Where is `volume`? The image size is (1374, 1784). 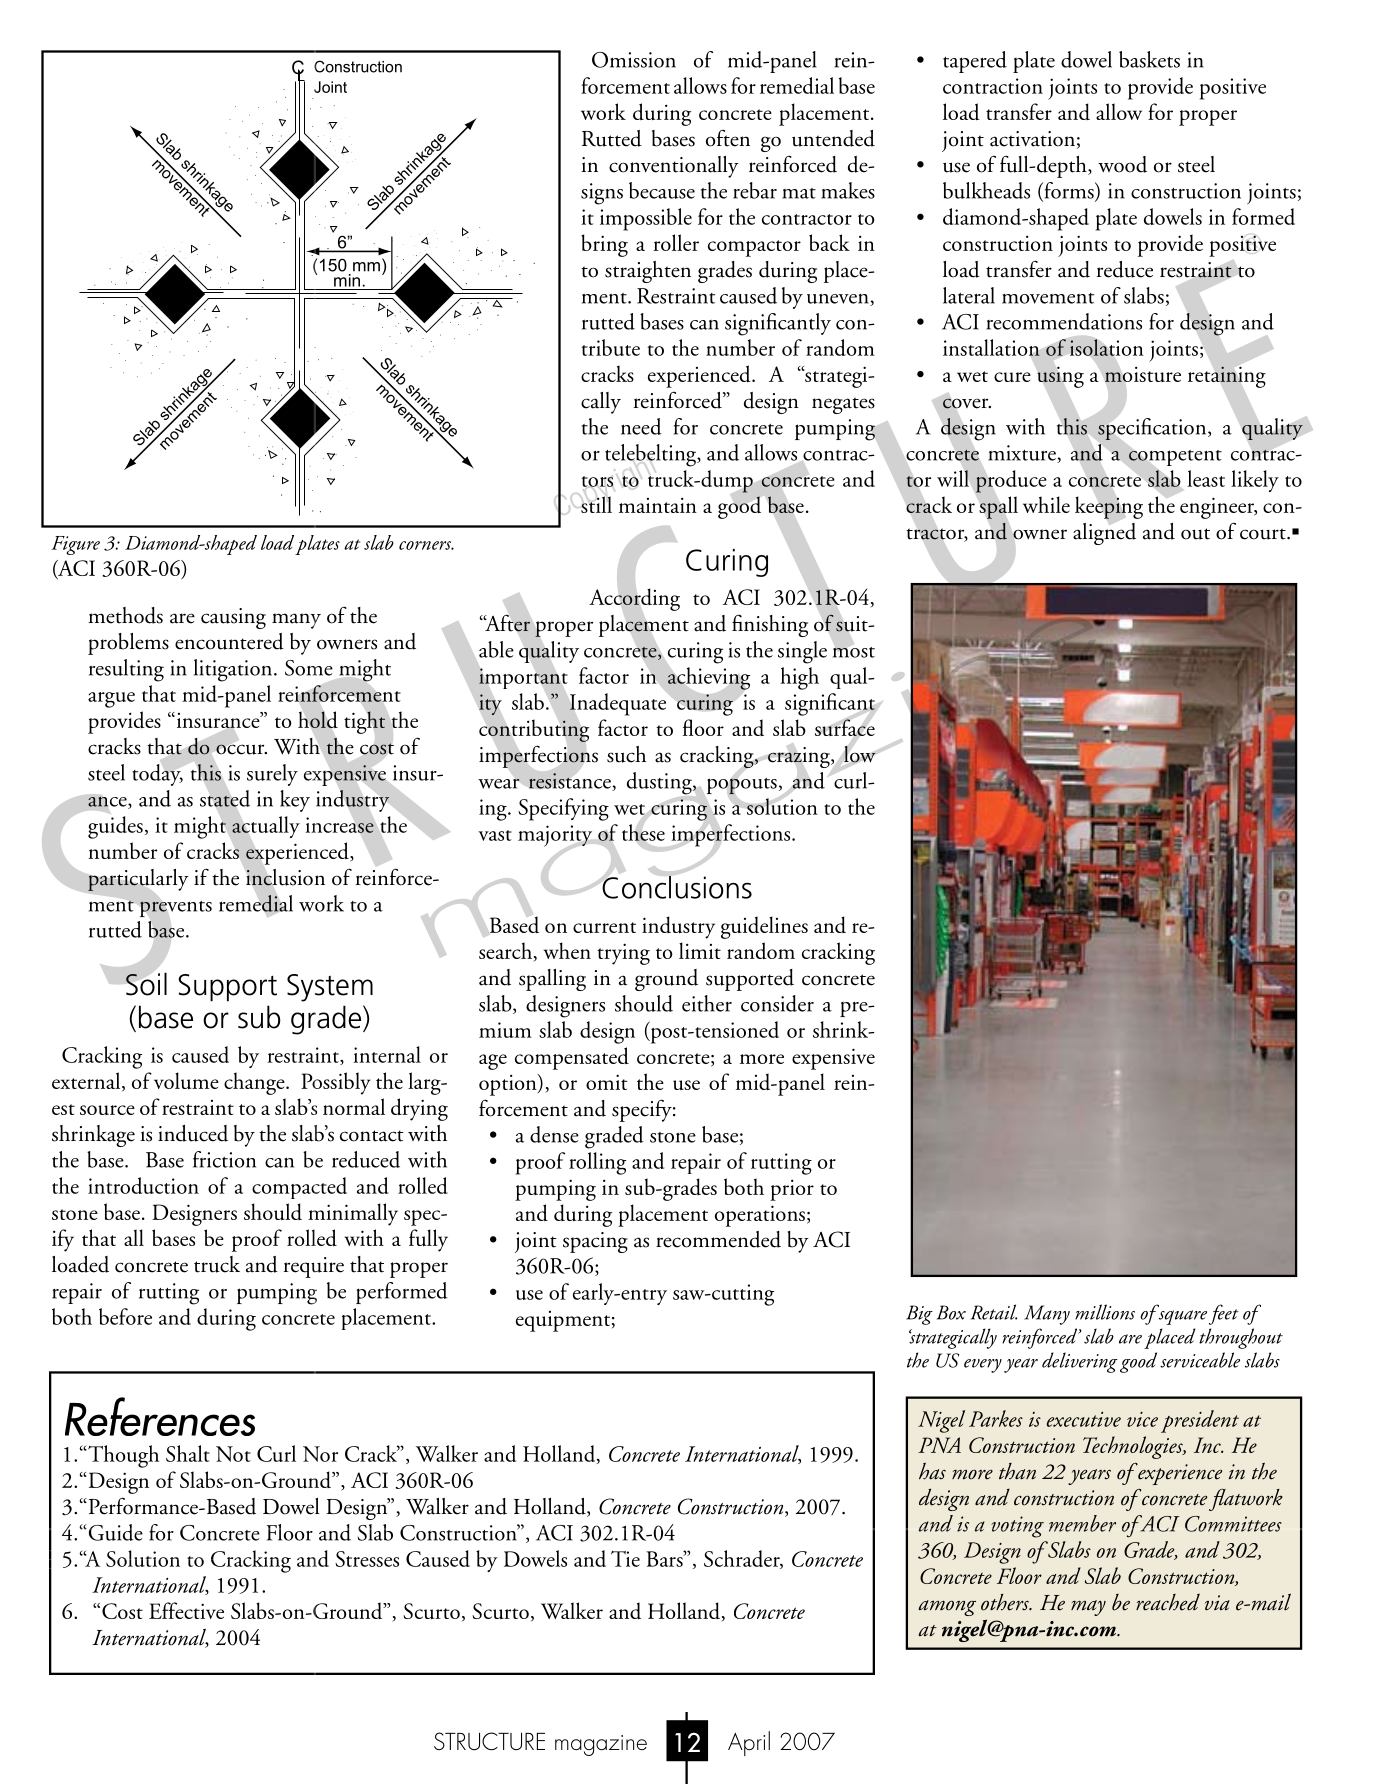
volume is located at coordinates (186, 1080).
